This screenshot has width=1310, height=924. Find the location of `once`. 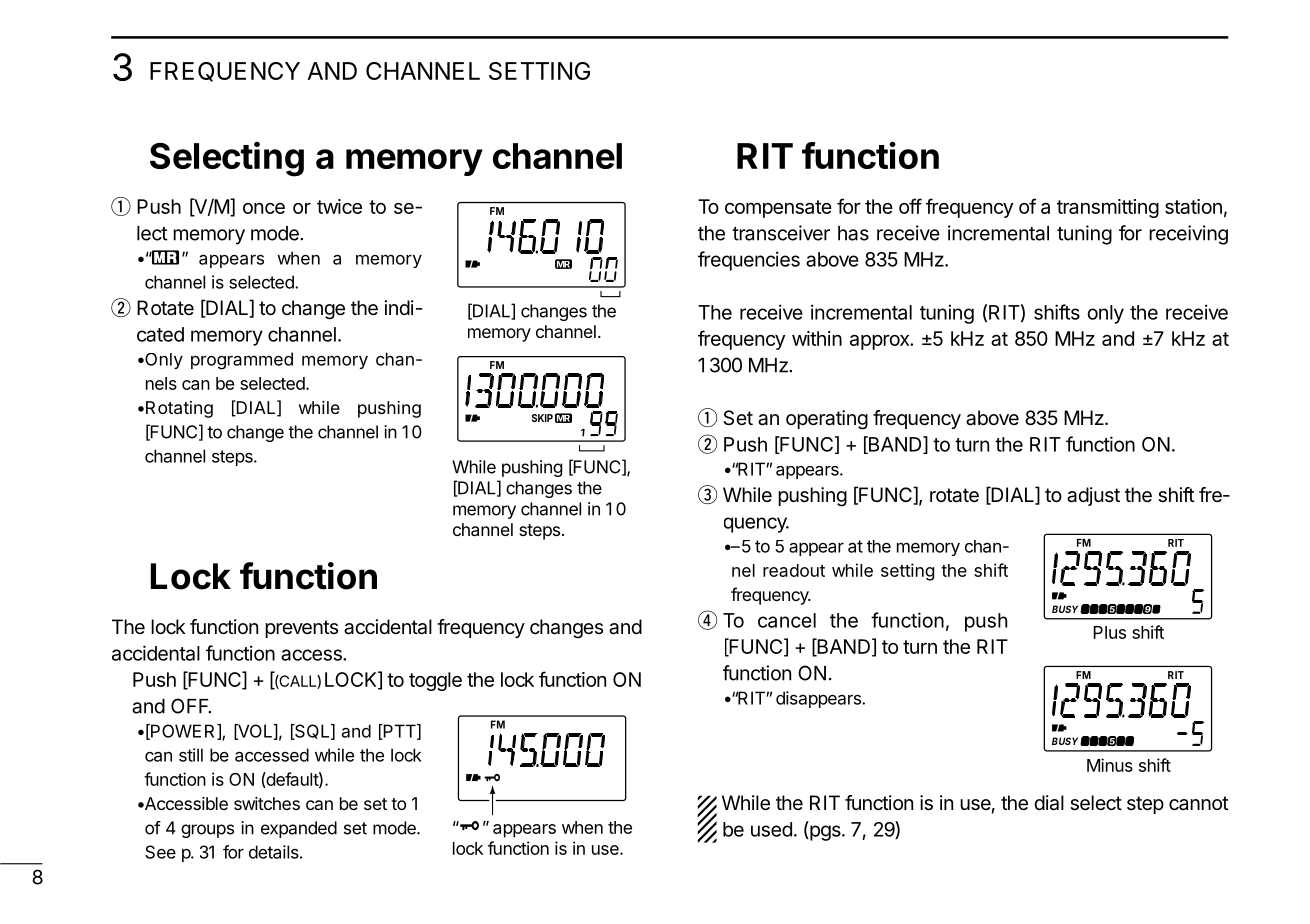

once is located at coordinates (264, 208).
